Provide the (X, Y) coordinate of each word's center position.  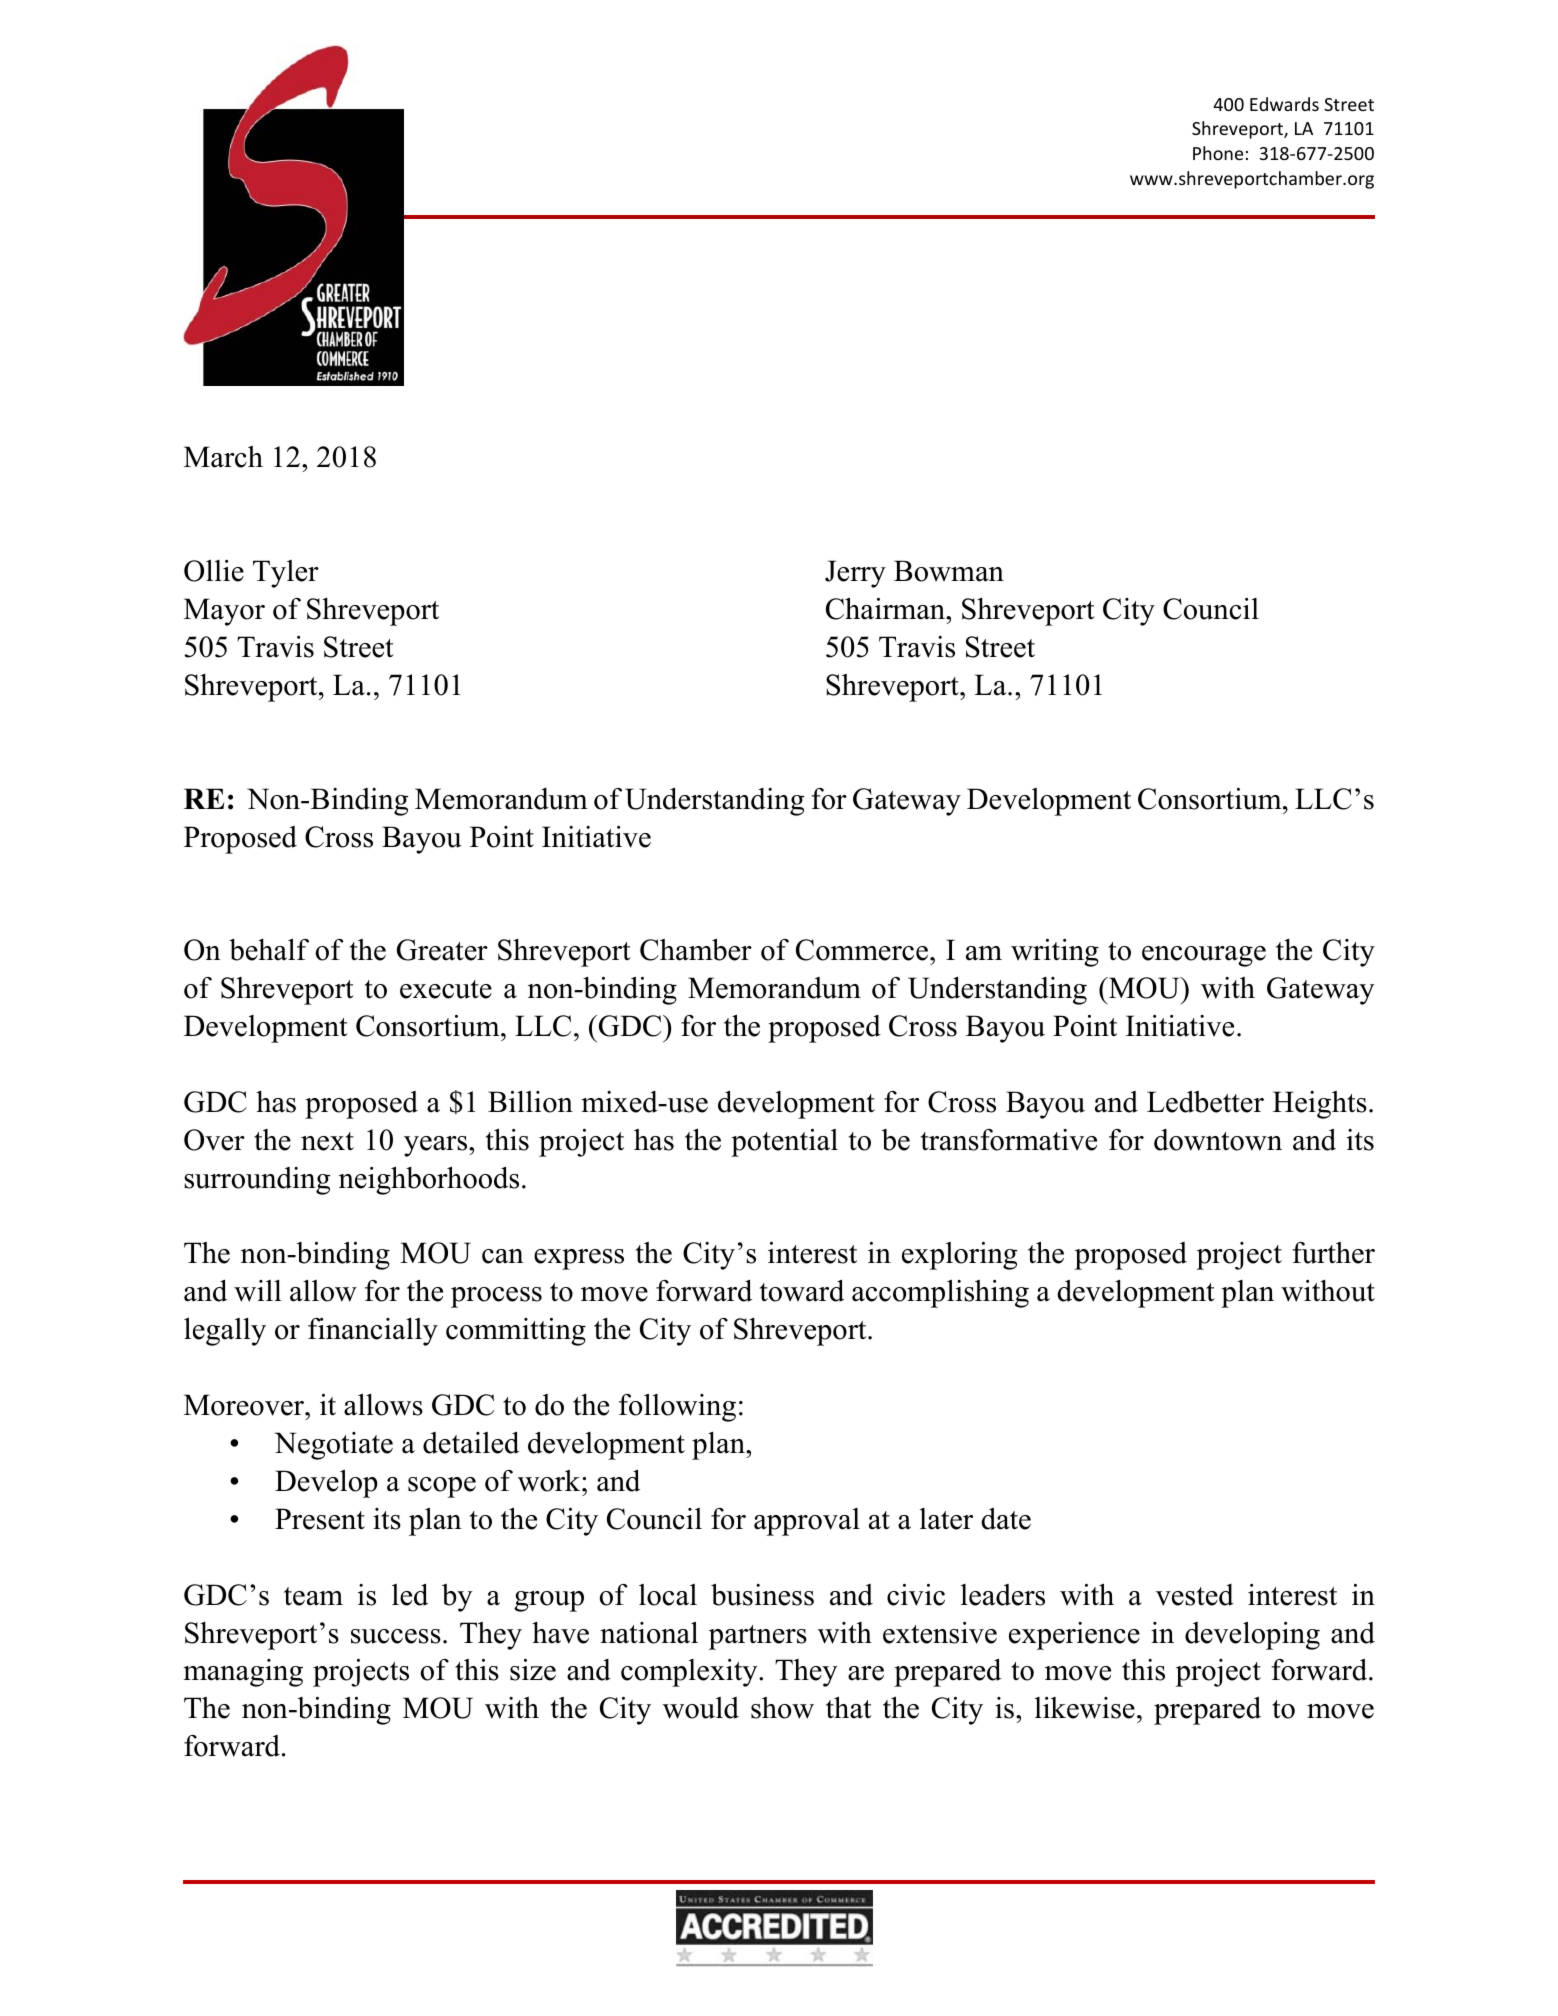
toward (802, 1291)
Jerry (855, 574)
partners (758, 1637)
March (223, 457)
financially (373, 1332)
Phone (1218, 153)
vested (1195, 1595)
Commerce (863, 950)
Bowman (949, 571)
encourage (1204, 956)
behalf (269, 950)
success (396, 1636)
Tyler (286, 574)
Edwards (1284, 104)
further (1333, 1253)
